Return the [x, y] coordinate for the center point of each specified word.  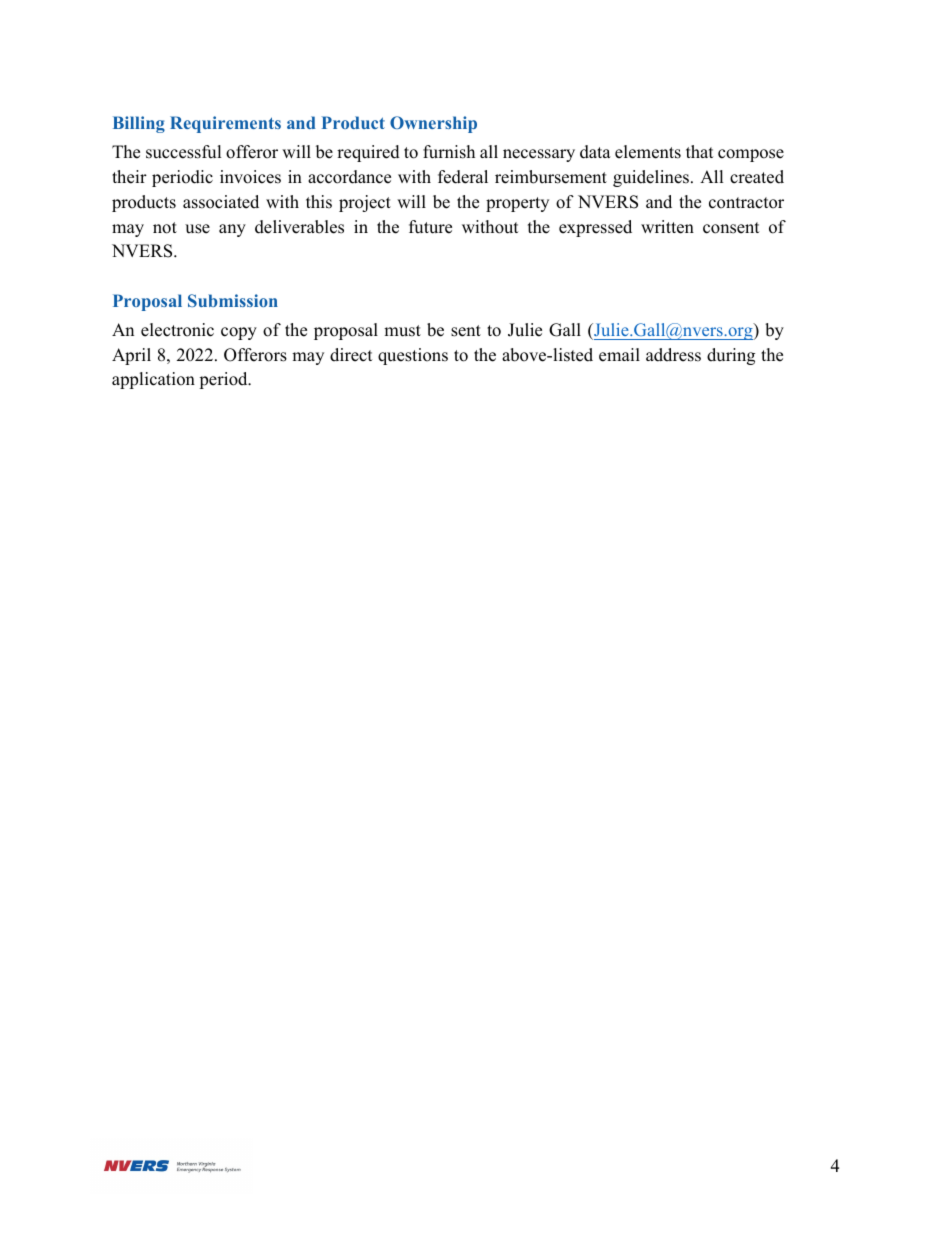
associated [221, 202]
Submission [233, 300]
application [153, 380]
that [700, 151]
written [667, 227]
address [673, 355]
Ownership [433, 124]
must [402, 331]
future [430, 227]
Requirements [225, 124]
